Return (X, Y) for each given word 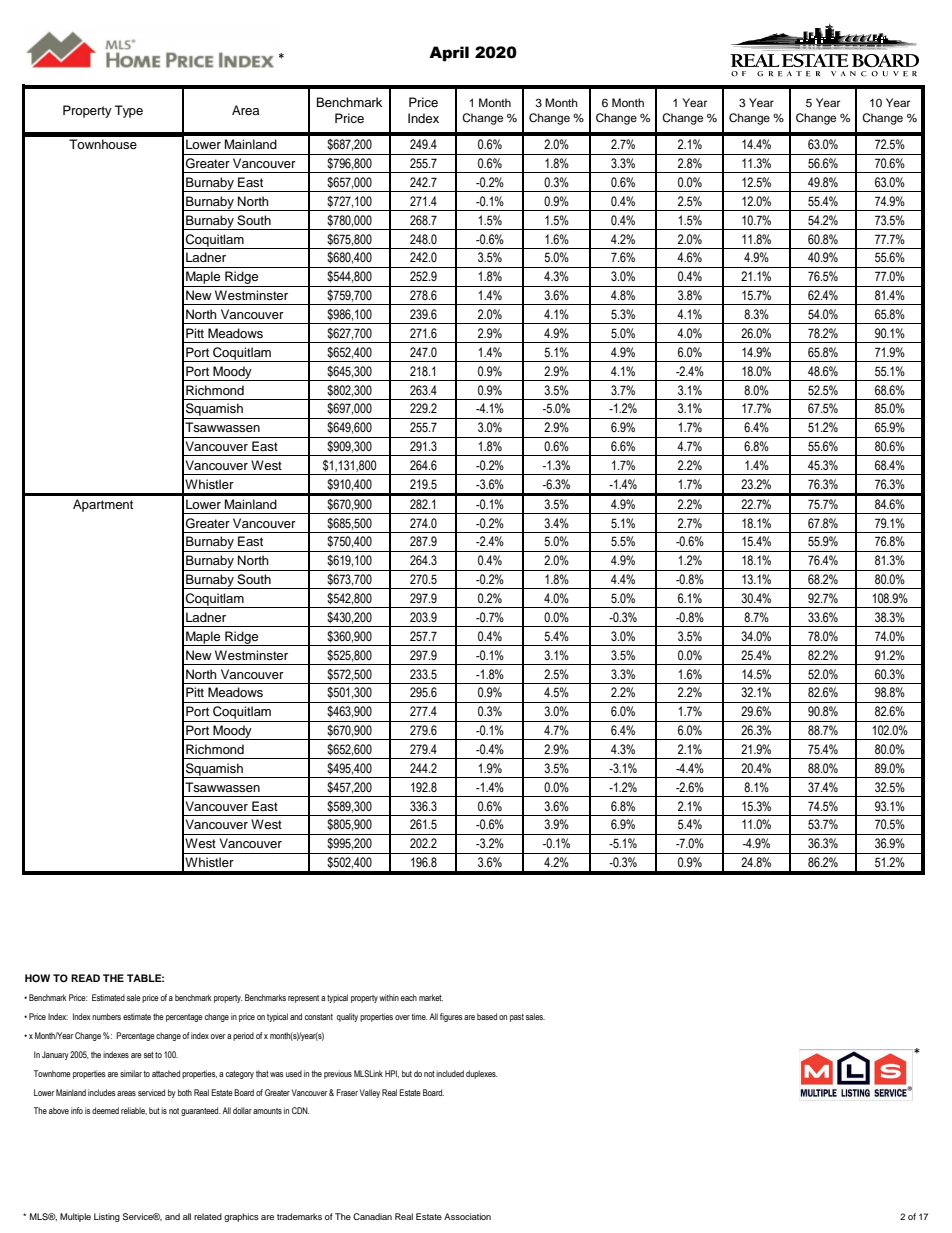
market (431, 997)
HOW (37, 978)
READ (85, 978)
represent (303, 999)
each (409, 997)
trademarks (299, 1216)
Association (467, 1216)
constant (319, 1017)
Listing (107, 1217)
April (449, 54)
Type (129, 111)
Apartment (103, 505)
